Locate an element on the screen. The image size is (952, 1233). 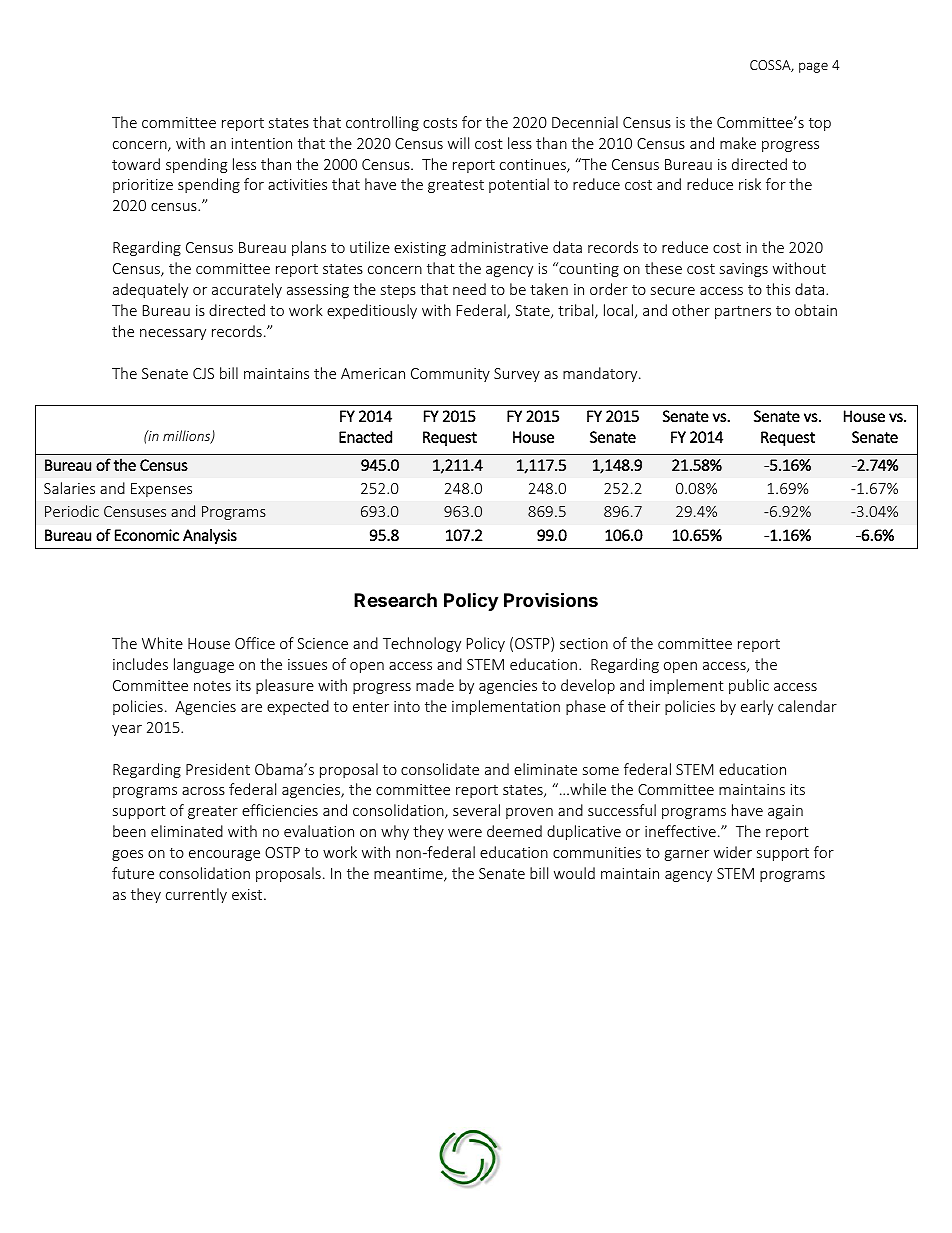
Expenses is located at coordinates (161, 490).
